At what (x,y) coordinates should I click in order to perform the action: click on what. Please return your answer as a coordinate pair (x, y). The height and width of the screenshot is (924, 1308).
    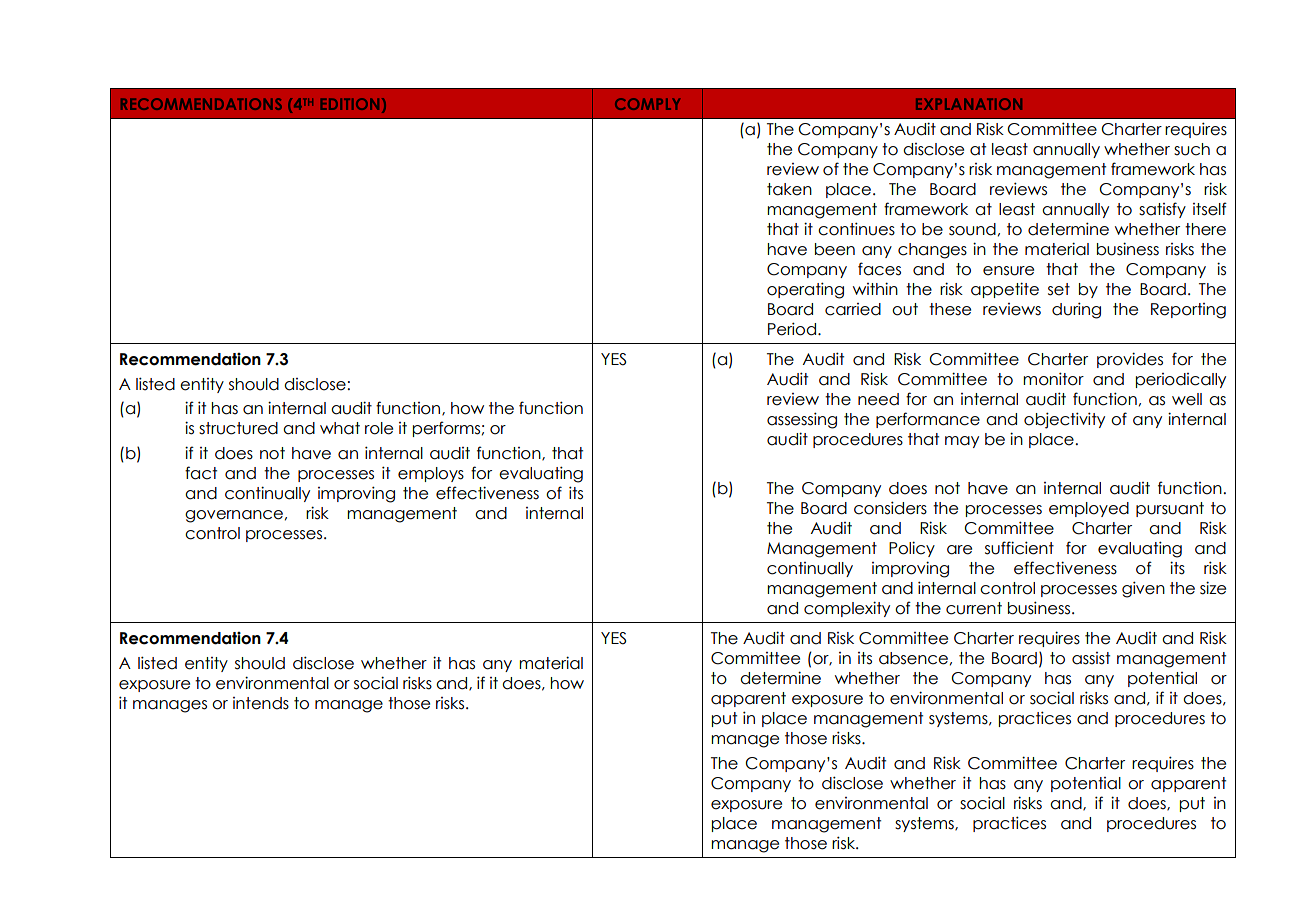
    Looking at the image, I should click on (340, 428).
